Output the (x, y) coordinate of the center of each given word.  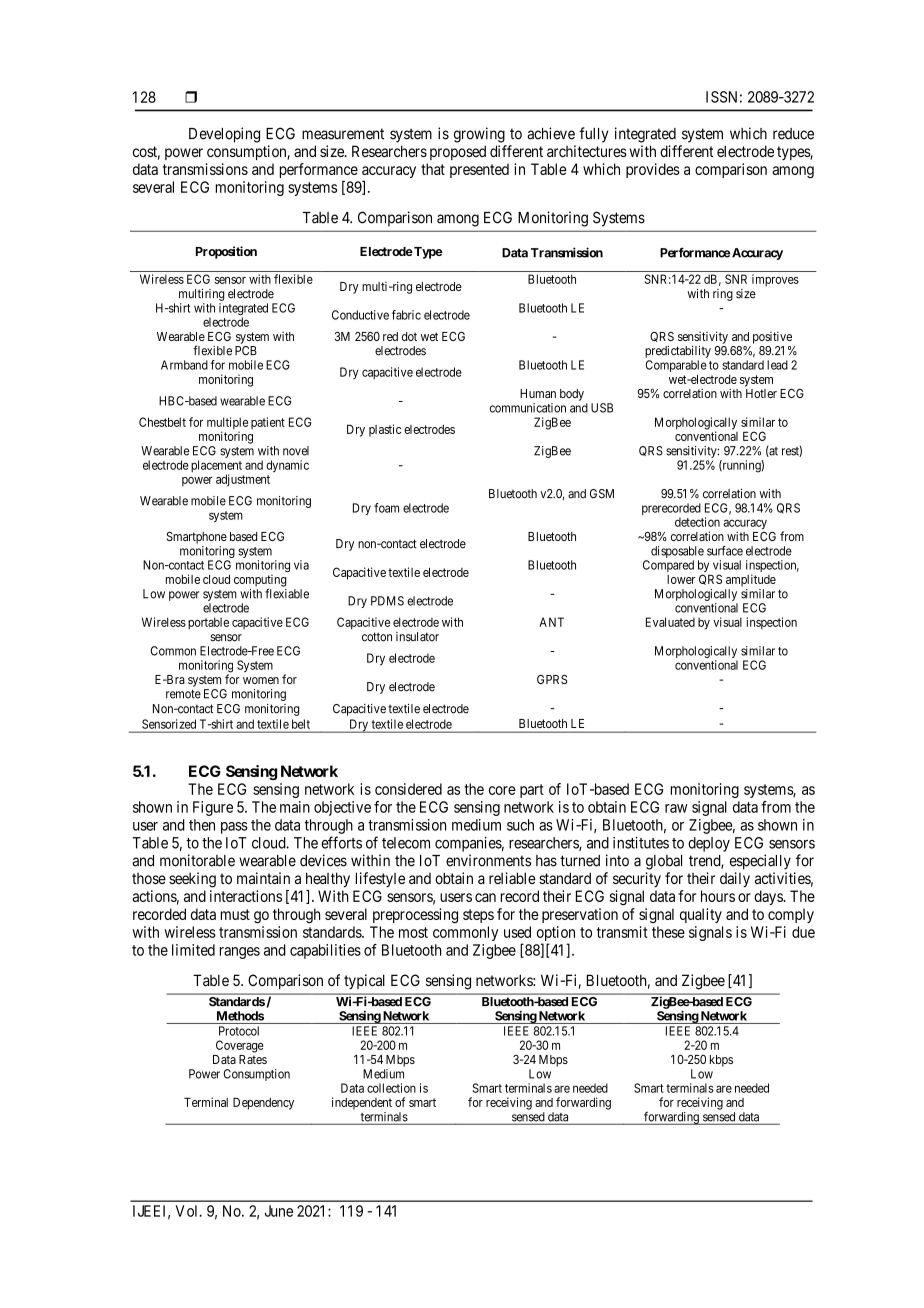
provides (653, 170)
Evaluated (670, 622)
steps (478, 916)
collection (391, 1088)
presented (479, 170)
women (261, 680)
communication (528, 408)
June (279, 1211)
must (235, 914)
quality (701, 915)
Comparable (676, 367)
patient (268, 423)
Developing (224, 135)
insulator (417, 637)
